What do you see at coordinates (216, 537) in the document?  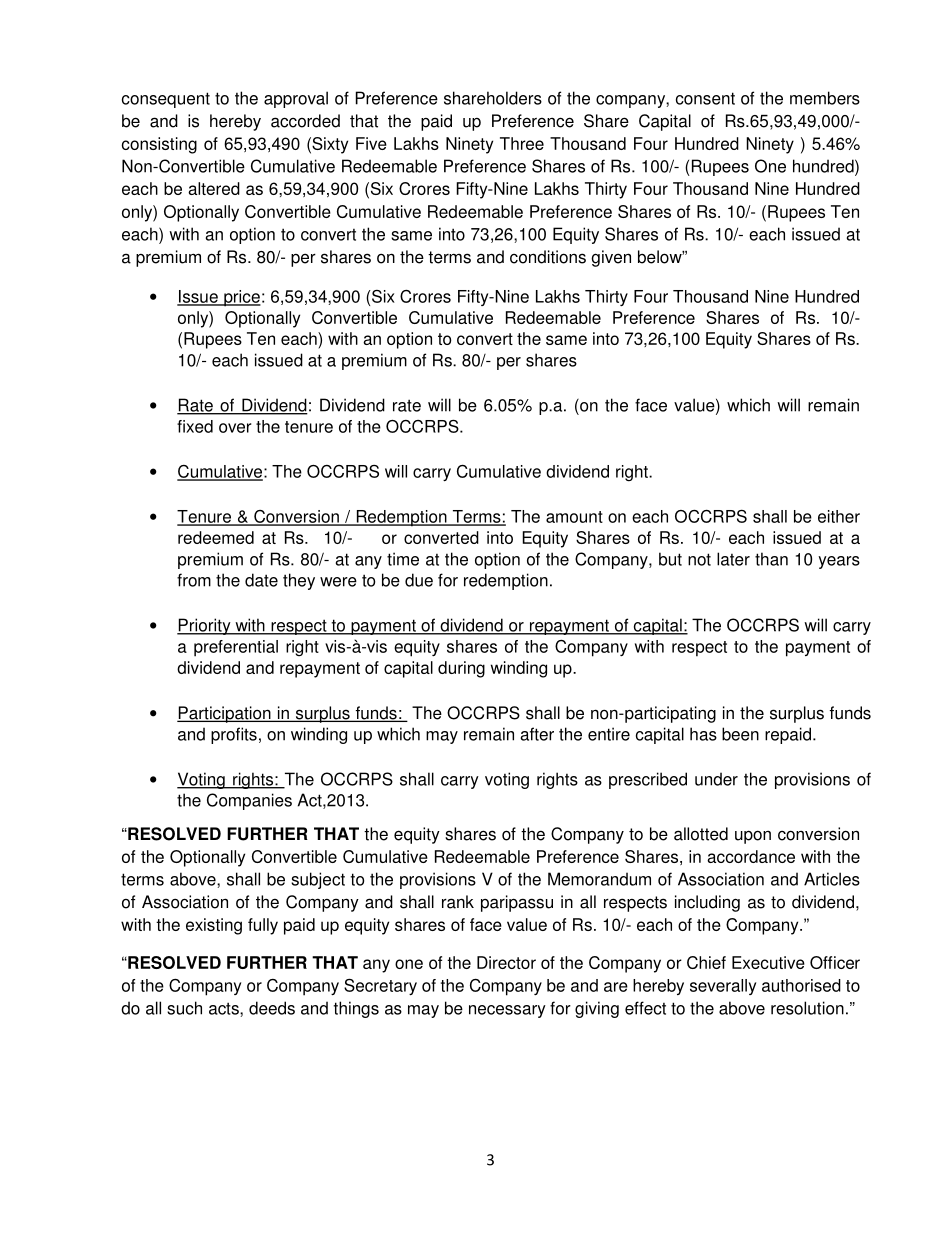 I see `redeemed` at bounding box center [216, 537].
